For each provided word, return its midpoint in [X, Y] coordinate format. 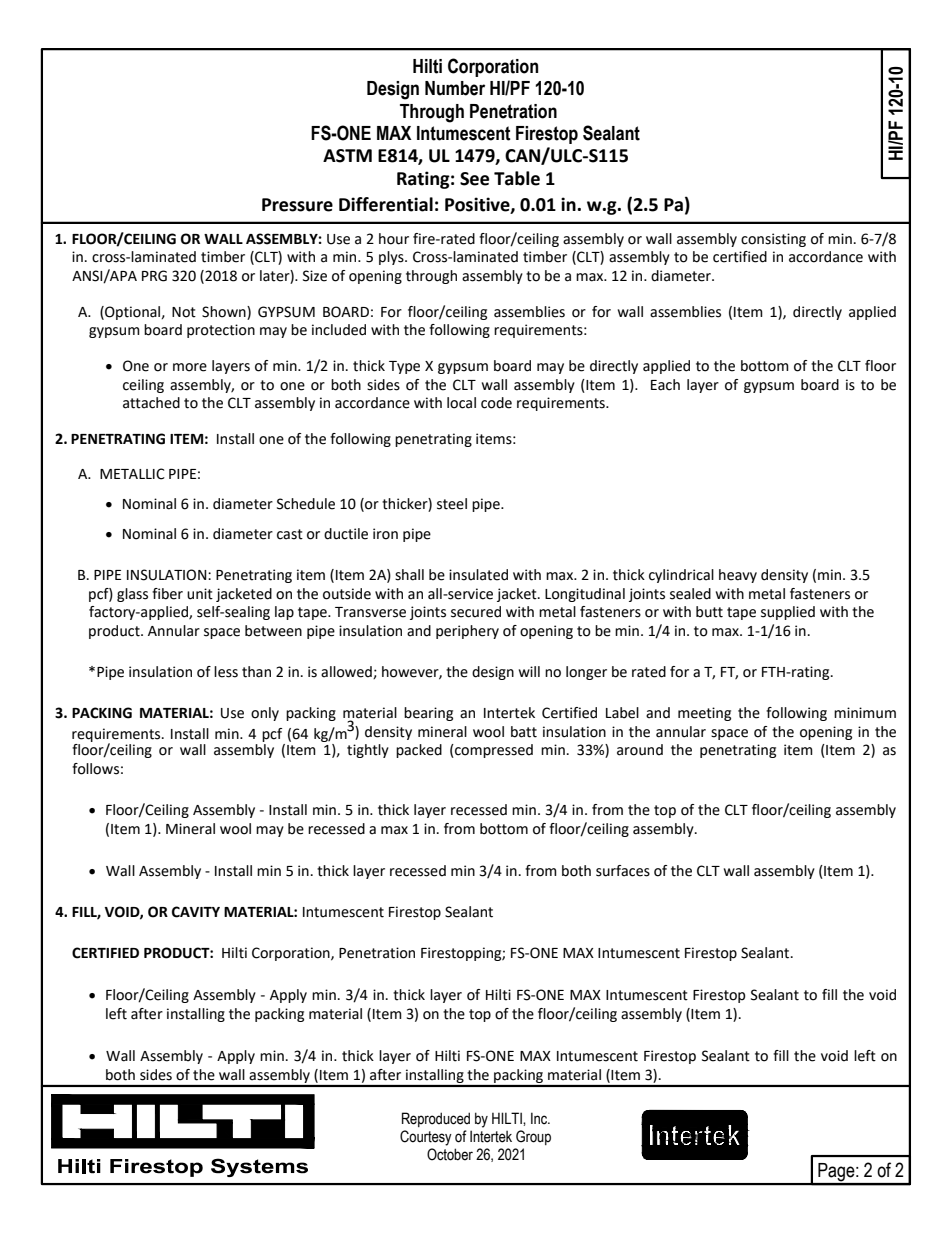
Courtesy [426, 1138]
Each [665, 385]
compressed [493, 751]
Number [455, 88]
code [496, 403]
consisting [773, 240]
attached [151, 403]
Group [533, 1137]
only [265, 714]
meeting [704, 714]
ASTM [347, 156]
